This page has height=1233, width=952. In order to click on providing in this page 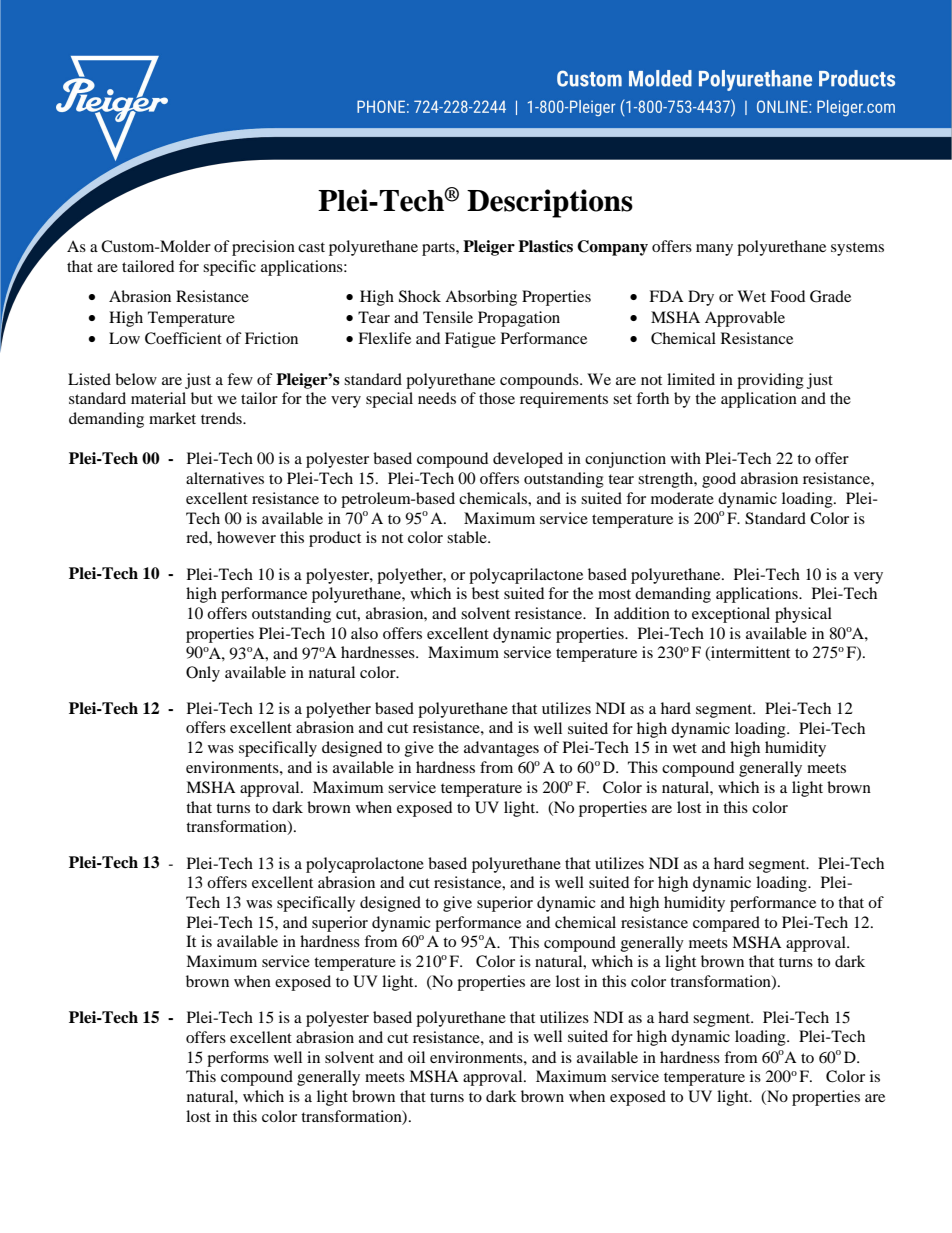, I will do `click(770, 381)`.
